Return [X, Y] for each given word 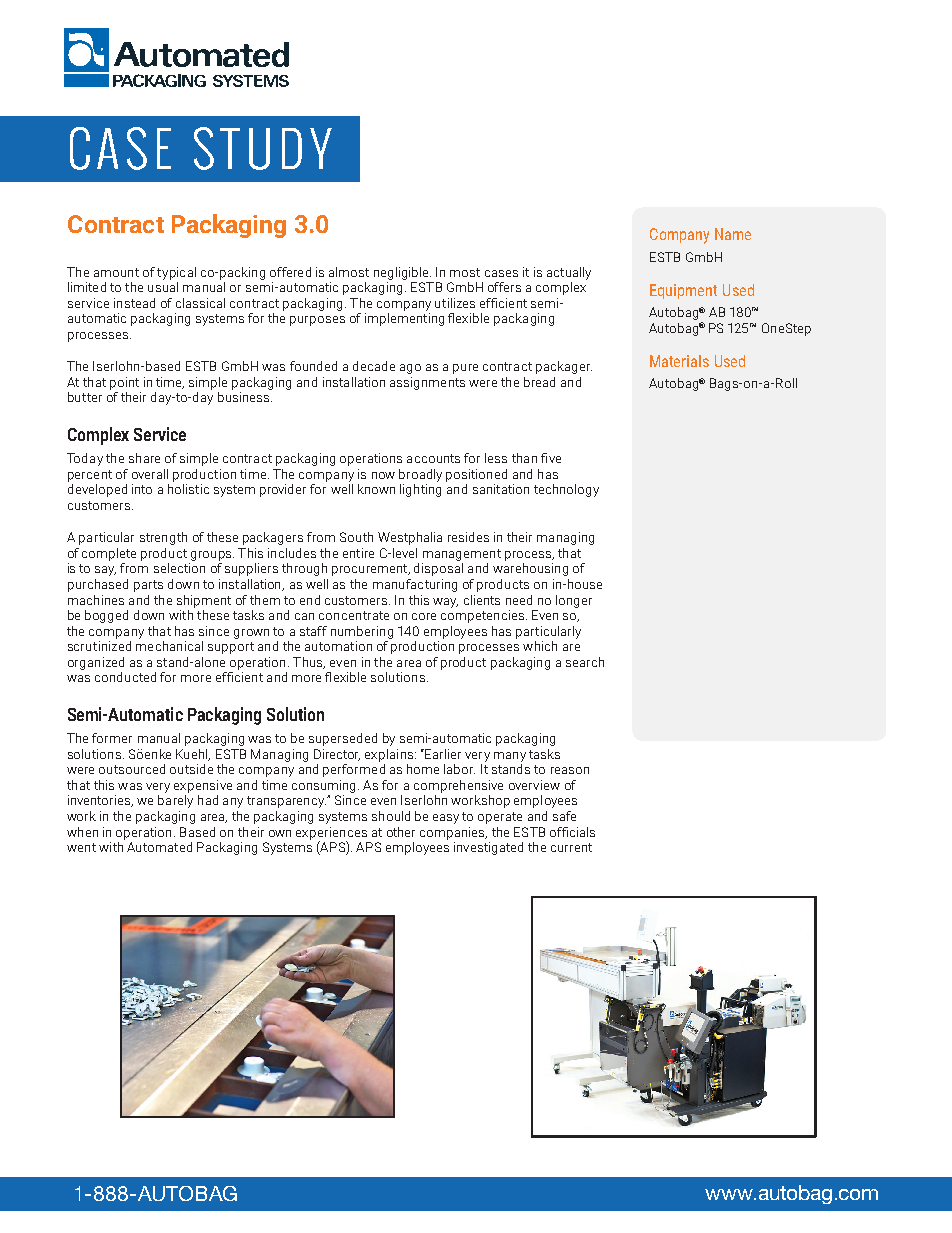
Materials [679, 361]
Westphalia [410, 538]
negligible [402, 273]
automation [338, 646]
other [401, 832]
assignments [427, 383]
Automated [159, 847]
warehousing [530, 569]
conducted [125, 677]
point [124, 383]
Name [733, 234]
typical [176, 273]
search [585, 662]
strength [163, 538]
